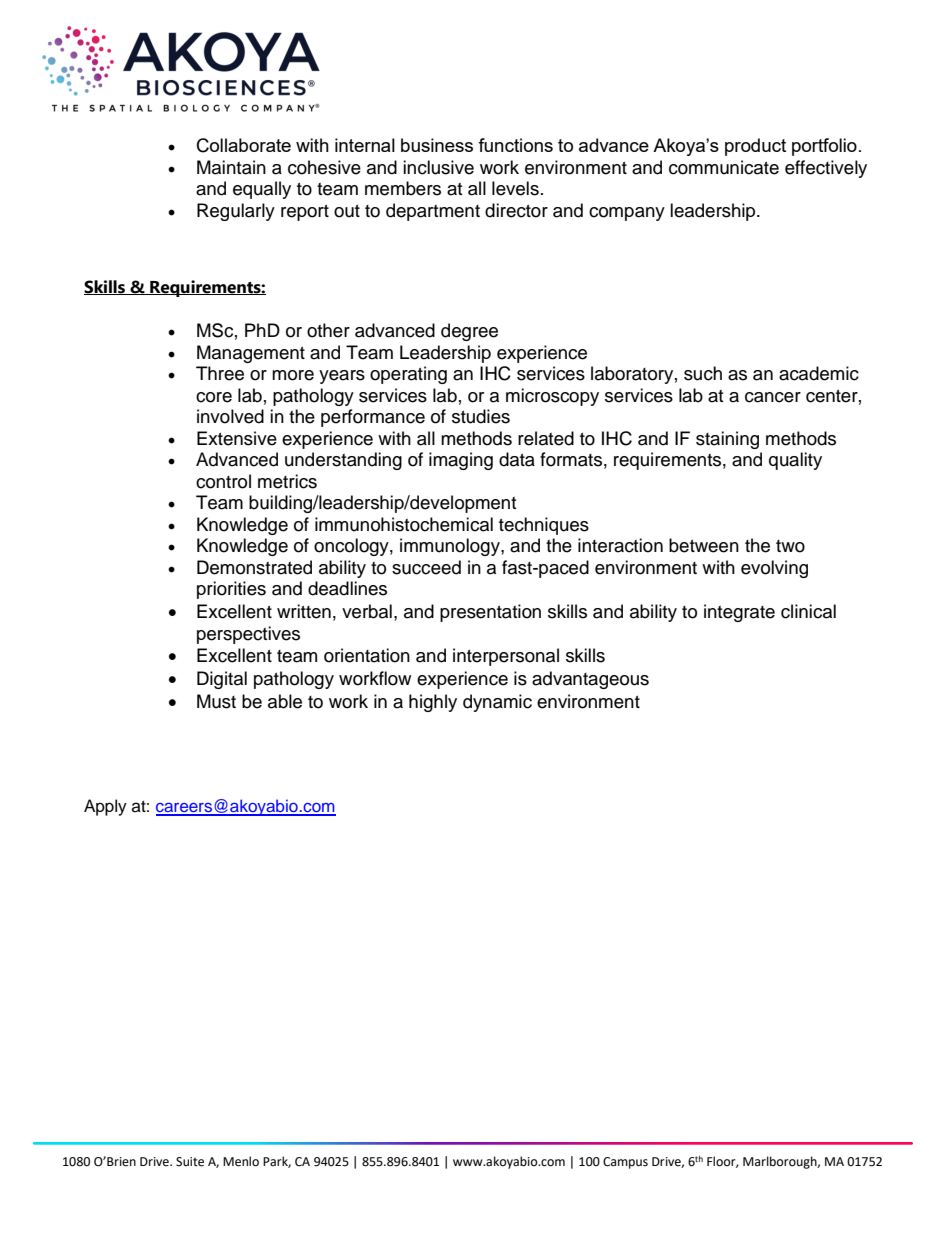 The width and height of the screenshot is (952, 1233). I want to click on staining, so click(727, 440).
